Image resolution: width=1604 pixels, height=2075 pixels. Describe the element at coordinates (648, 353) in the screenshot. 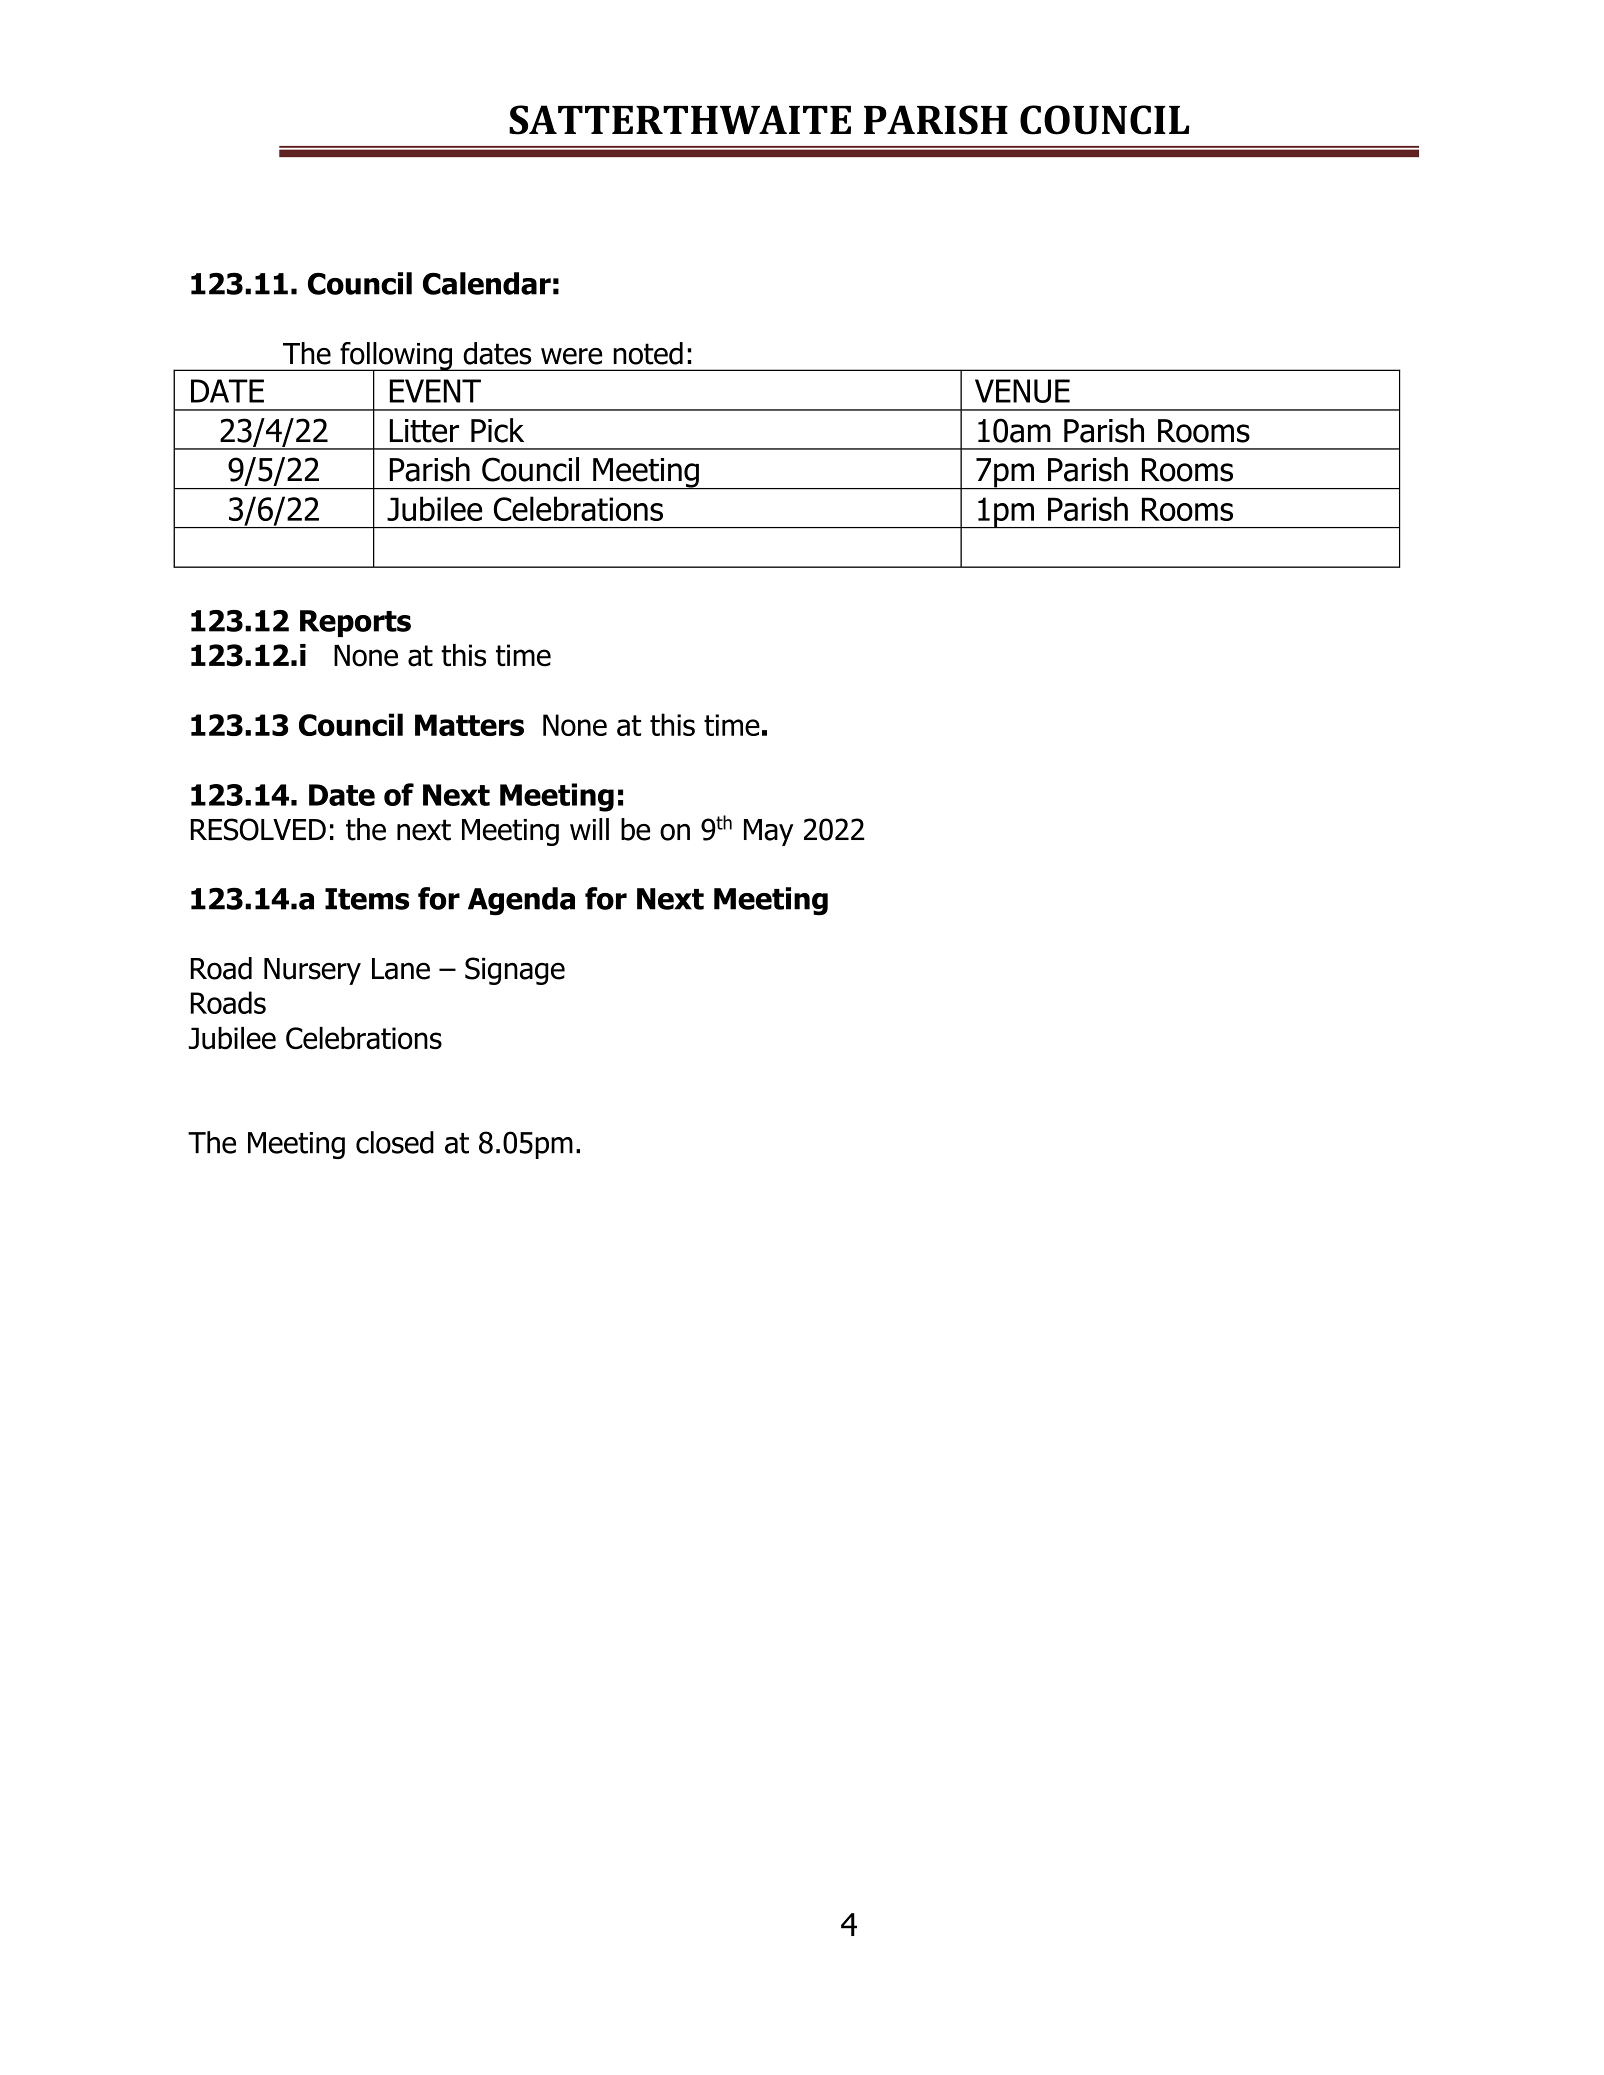

I see `noted` at that location.
